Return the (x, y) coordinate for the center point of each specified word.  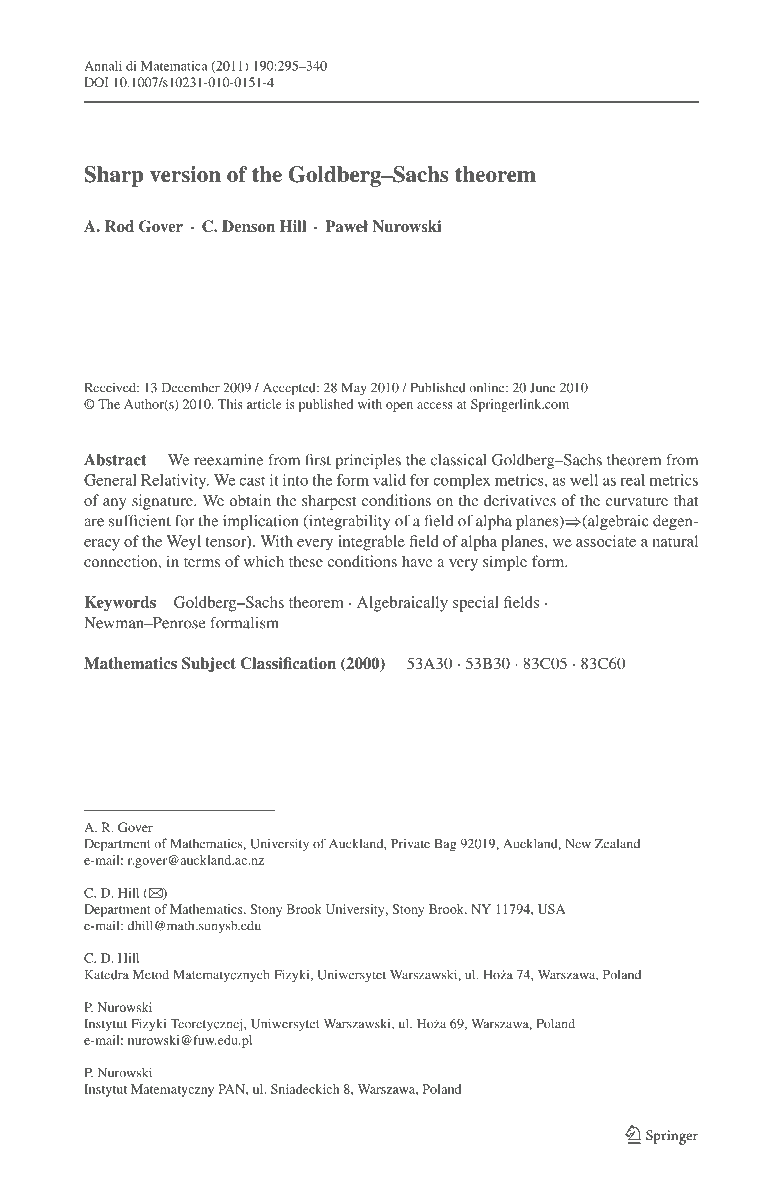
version (185, 174)
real (632, 480)
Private (410, 844)
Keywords (120, 603)
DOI (96, 82)
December (191, 388)
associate (606, 541)
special (476, 604)
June (543, 388)
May (354, 389)
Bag (446, 845)
